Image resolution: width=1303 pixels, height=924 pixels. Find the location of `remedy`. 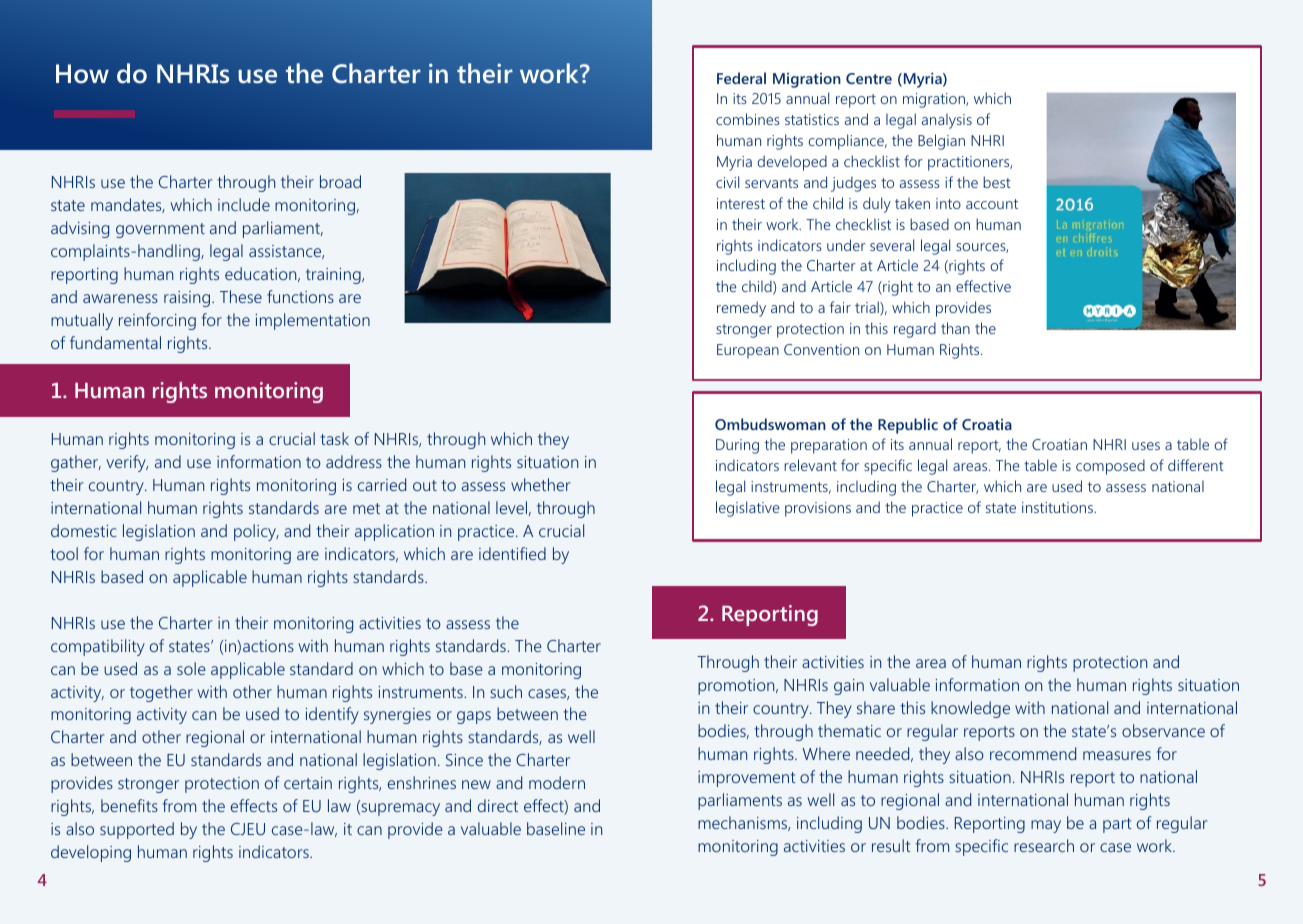

remedy is located at coordinates (741, 309).
